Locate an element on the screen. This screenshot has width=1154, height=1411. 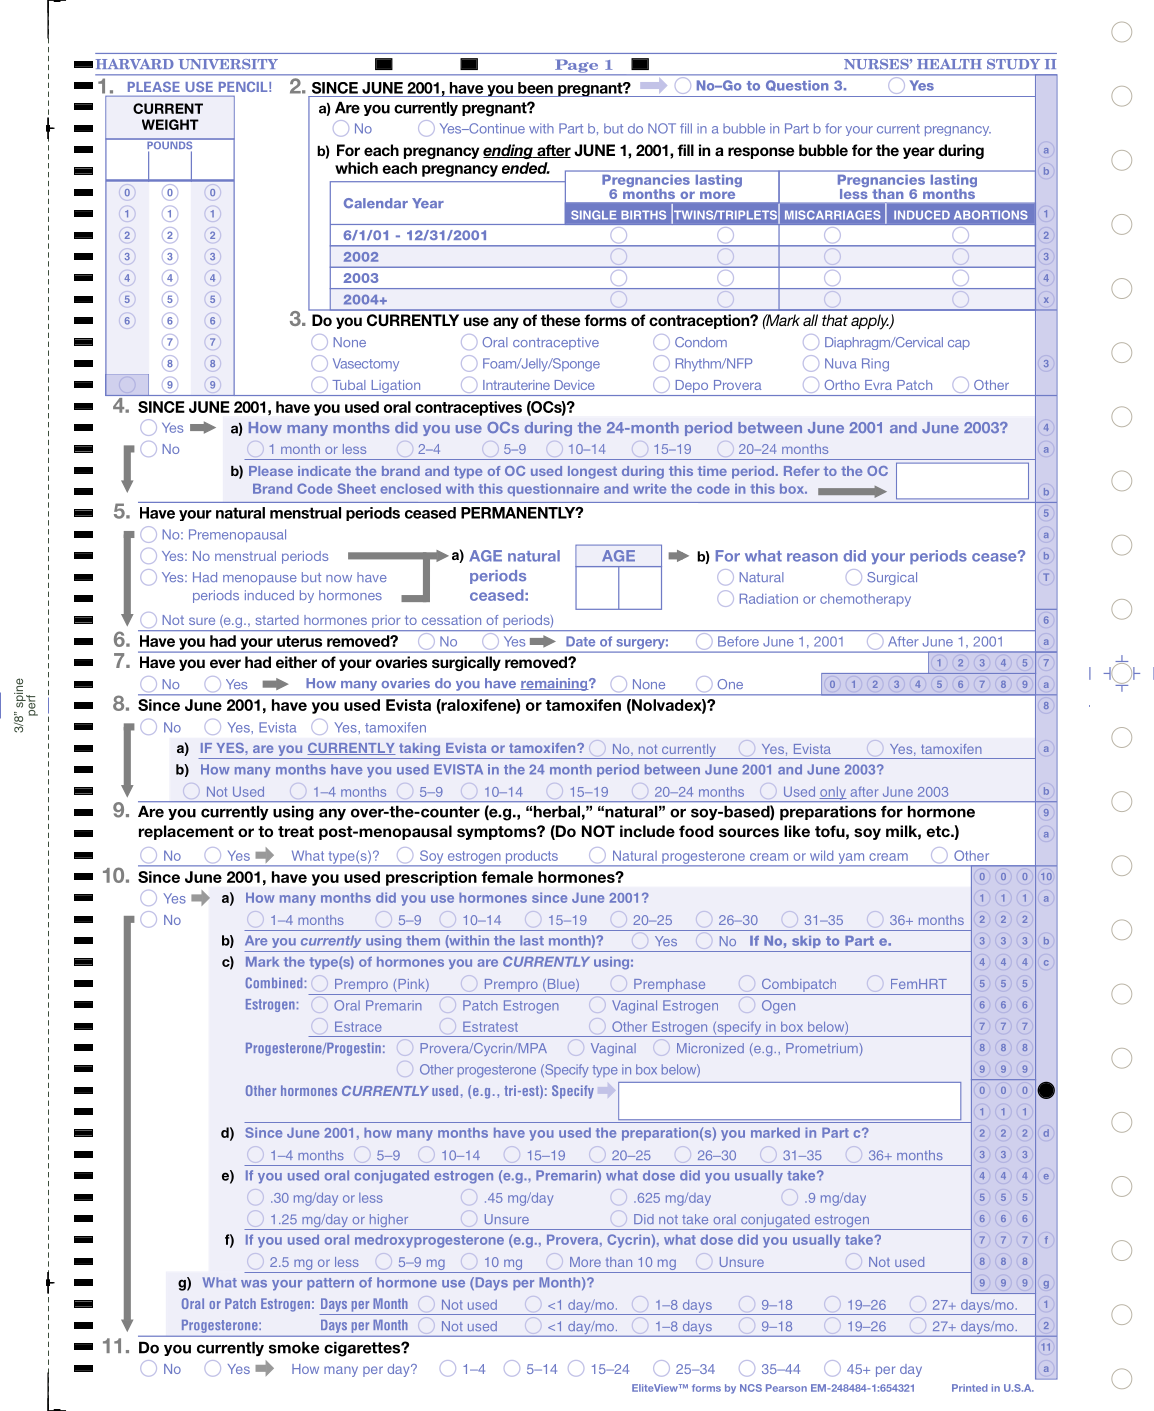
smoke is located at coordinates (294, 1347).
